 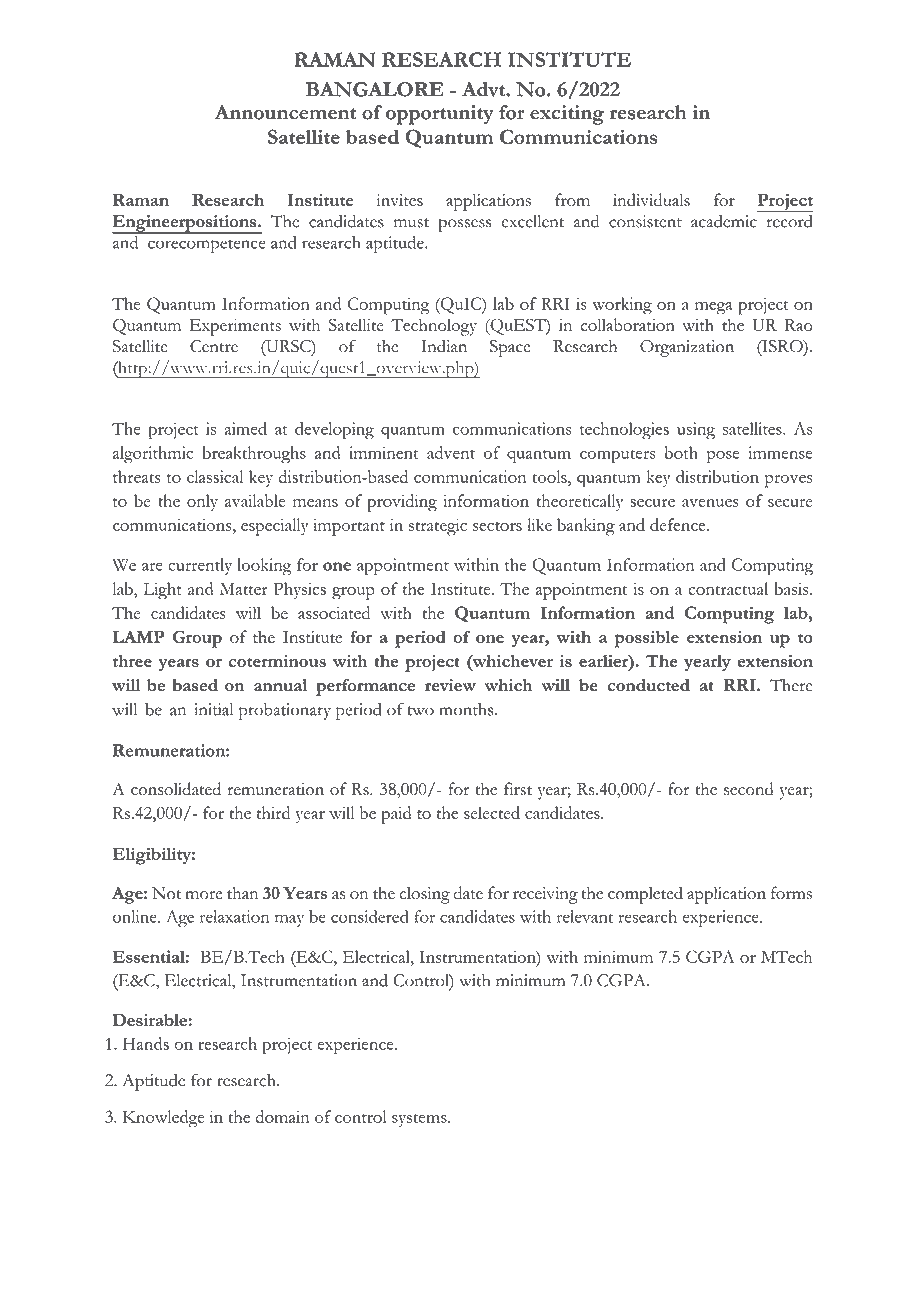 What do you see at coordinates (450, 685) in the screenshot?
I see `review` at bounding box center [450, 685].
